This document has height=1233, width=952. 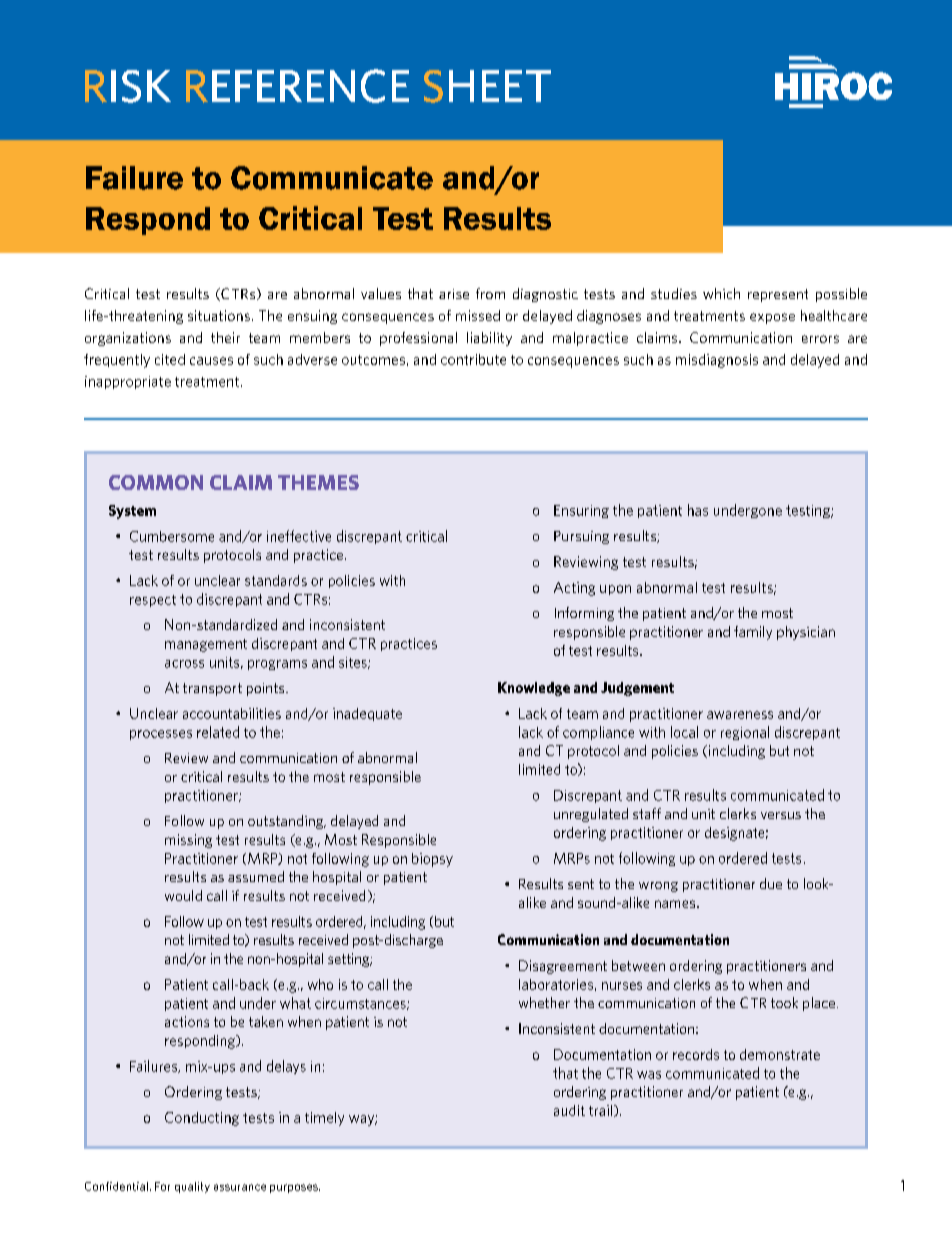 What do you see at coordinates (574, 589) in the document?
I see `Acting` at bounding box center [574, 589].
